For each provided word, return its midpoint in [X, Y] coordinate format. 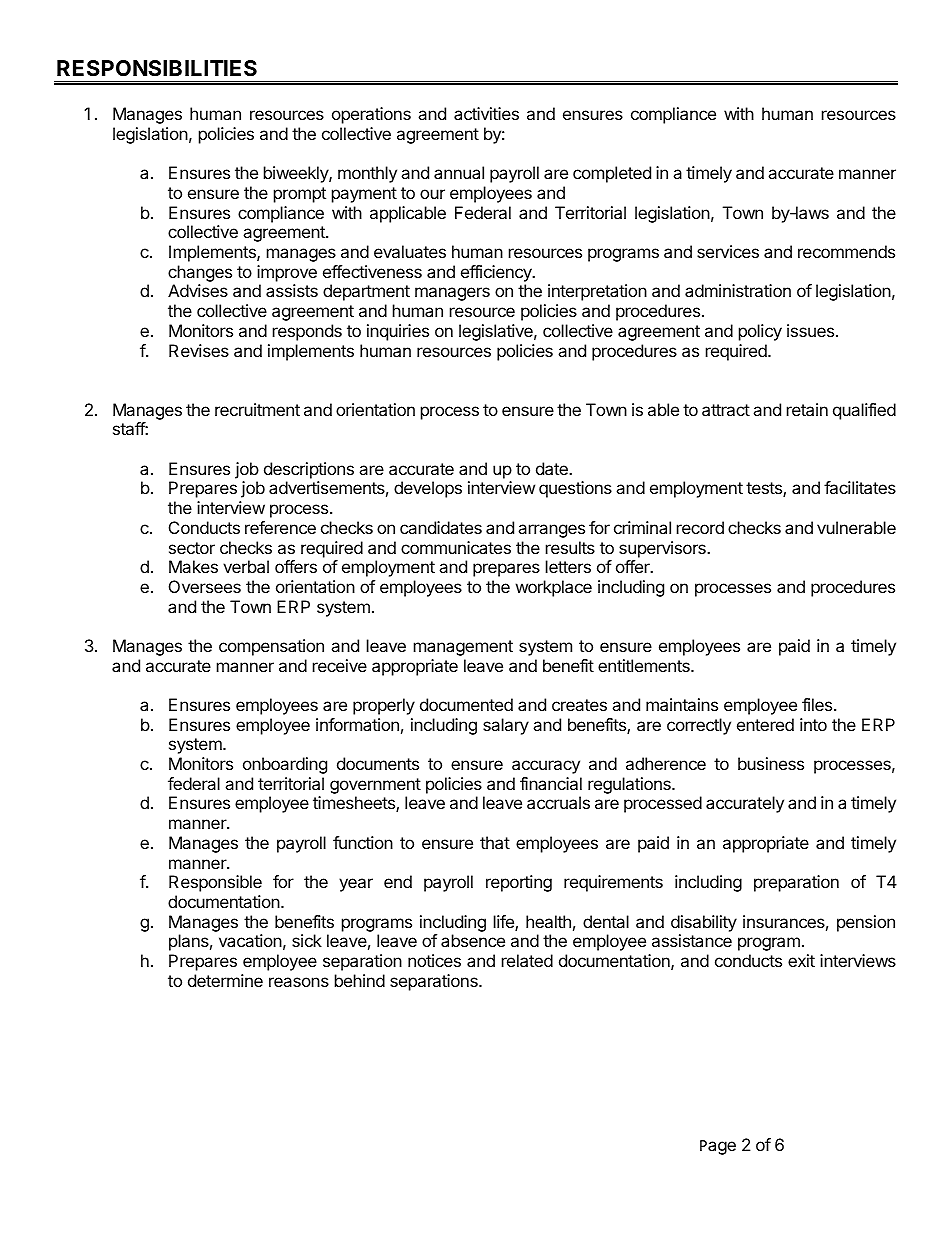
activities [486, 113]
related [527, 960]
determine [225, 980]
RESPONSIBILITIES [157, 68]
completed [612, 174]
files [818, 704]
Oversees [205, 586]
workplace [554, 588]
